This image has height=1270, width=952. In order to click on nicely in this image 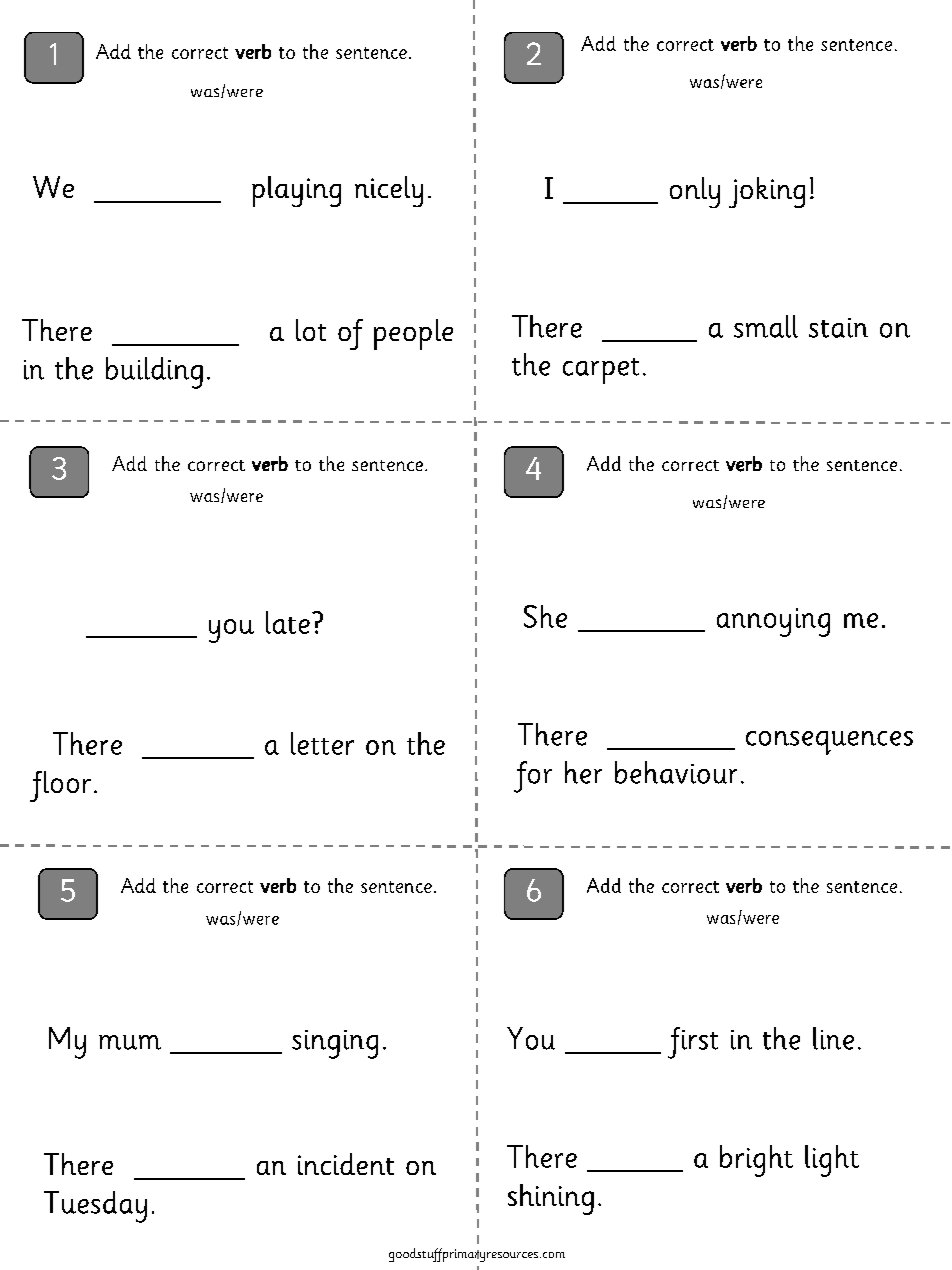, I will do `click(389, 191)`.
